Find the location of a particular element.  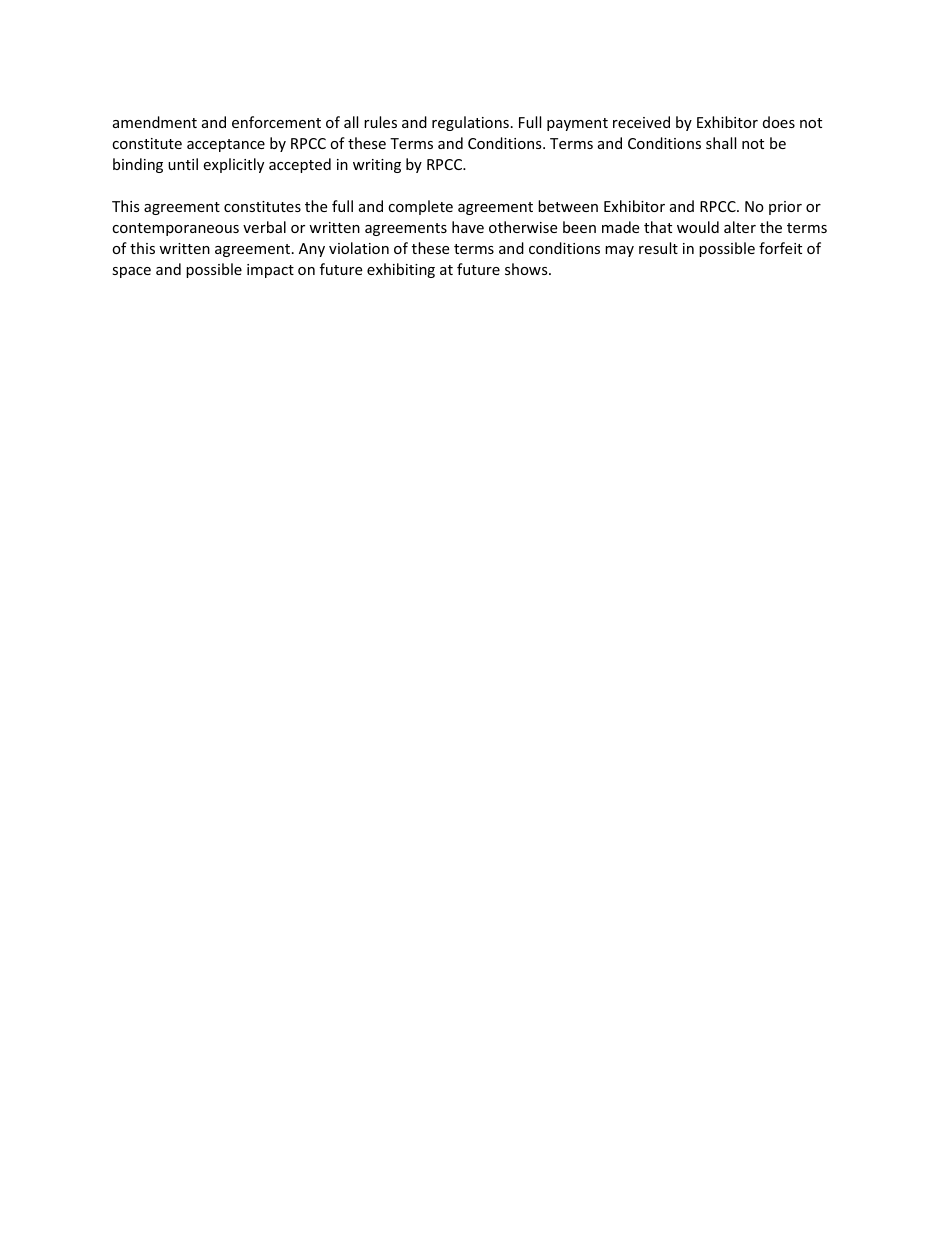

prior is located at coordinates (785, 208).
